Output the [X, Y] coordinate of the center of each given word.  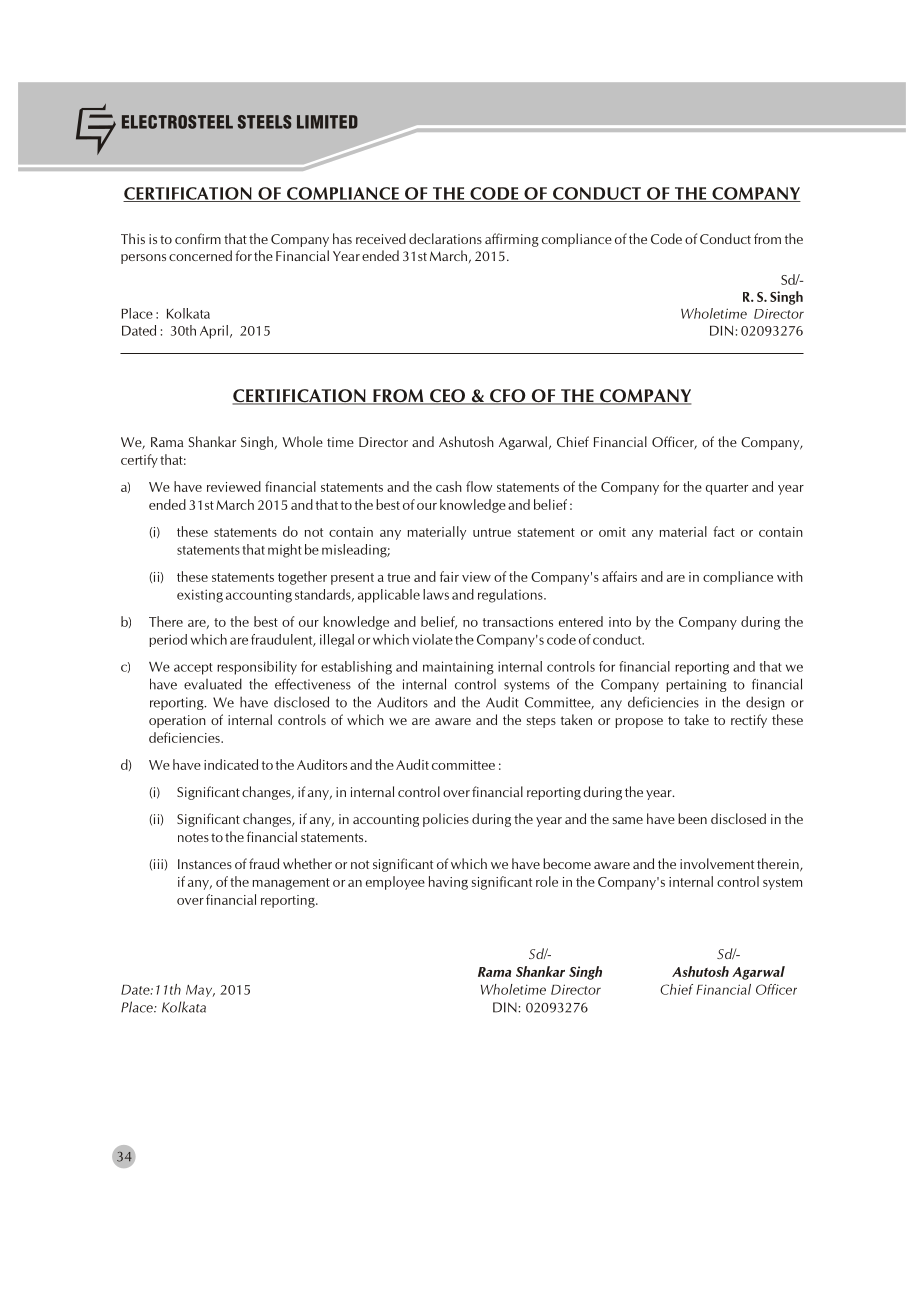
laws [436, 594]
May [200, 991]
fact [724, 531]
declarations [445, 238]
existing [200, 596]
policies [446, 820]
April [214, 332]
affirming [512, 240]
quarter [727, 489]
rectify [749, 721]
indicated [231, 764]
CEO [447, 397]
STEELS [264, 122]
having [448, 883]
